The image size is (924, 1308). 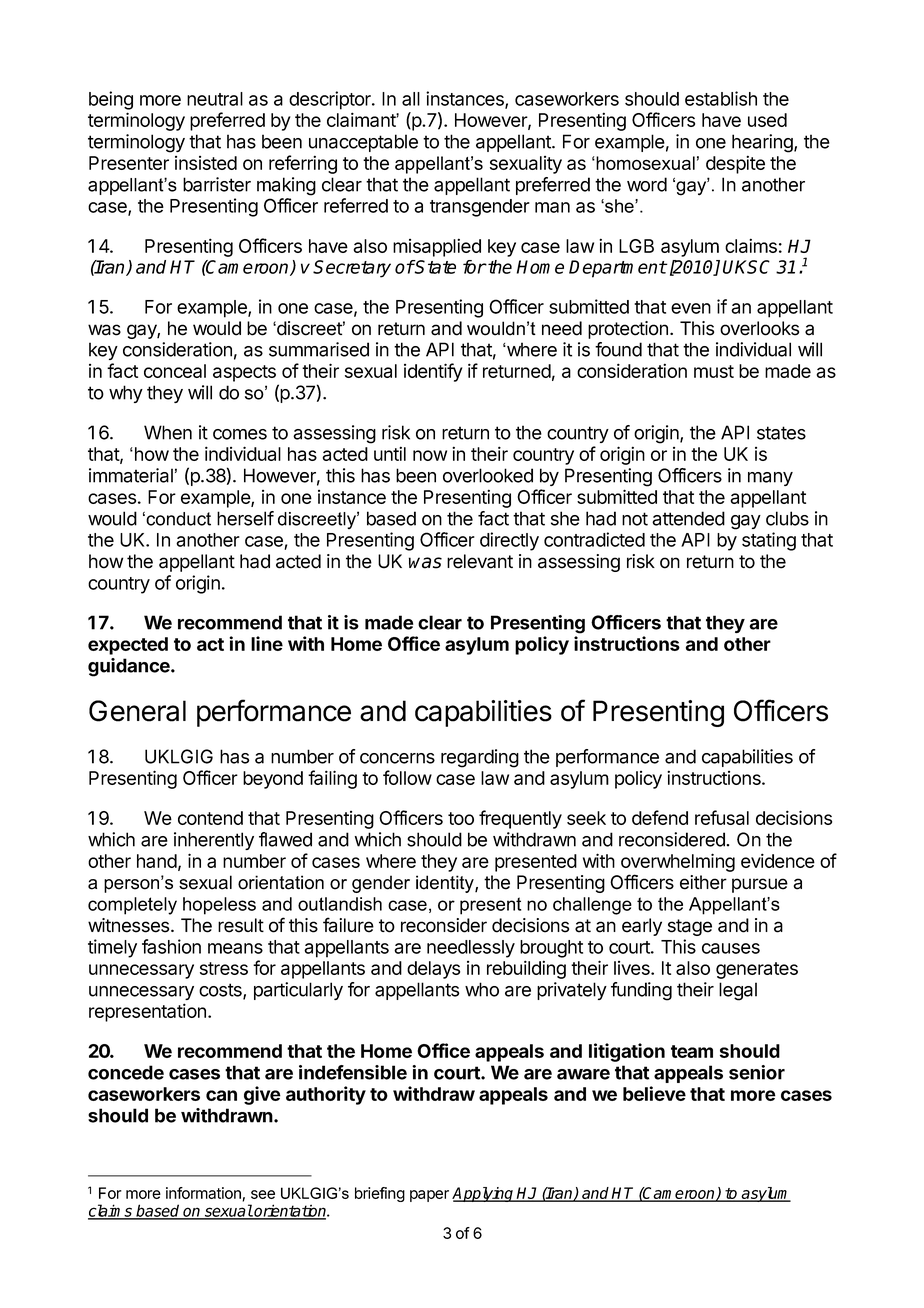 I want to click on establish, so click(x=721, y=98).
